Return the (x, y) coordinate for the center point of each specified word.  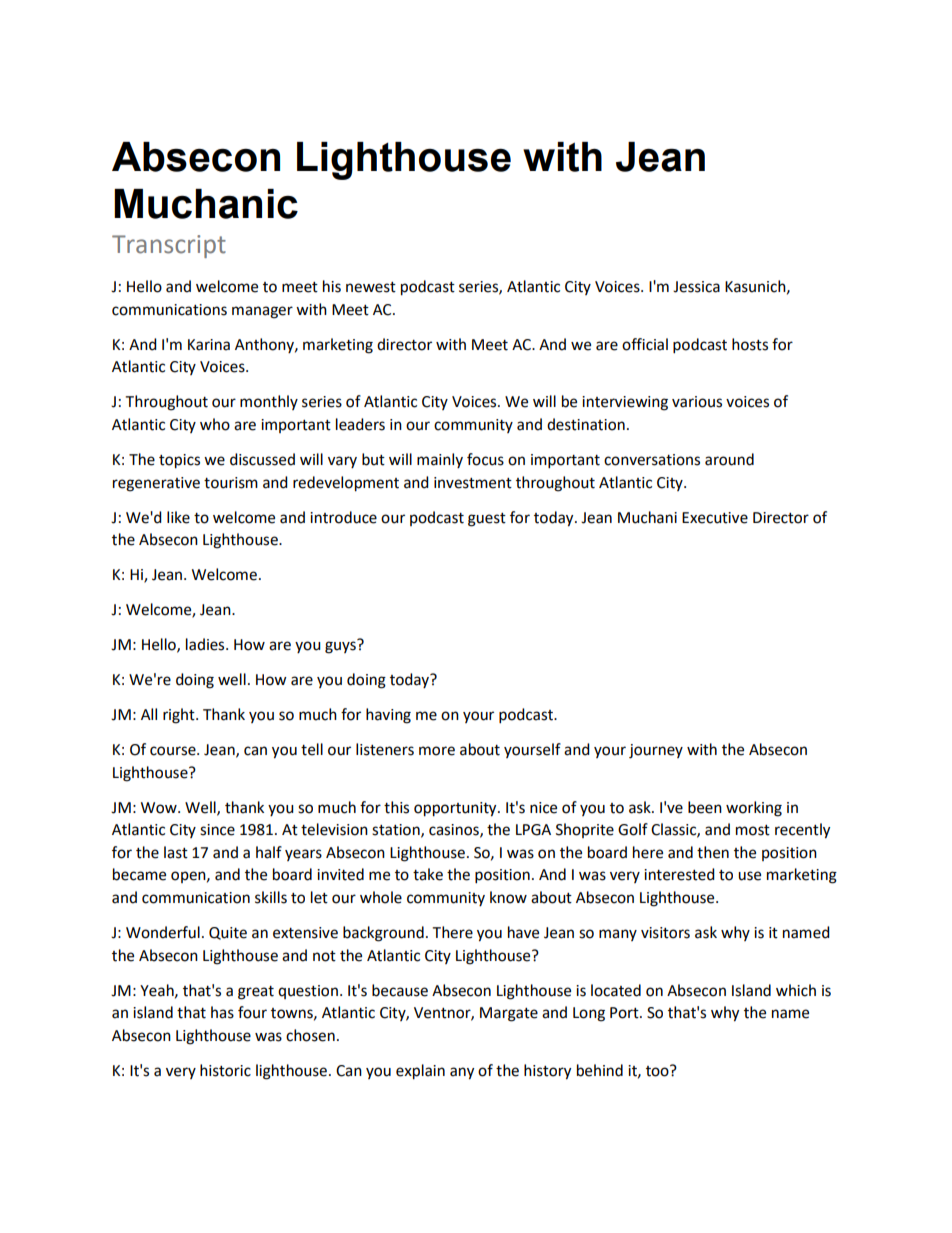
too (658, 1071)
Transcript (169, 246)
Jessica (696, 287)
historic (225, 1070)
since (217, 830)
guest (487, 520)
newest (371, 287)
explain (420, 1072)
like (178, 517)
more (437, 751)
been (705, 807)
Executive (715, 518)
